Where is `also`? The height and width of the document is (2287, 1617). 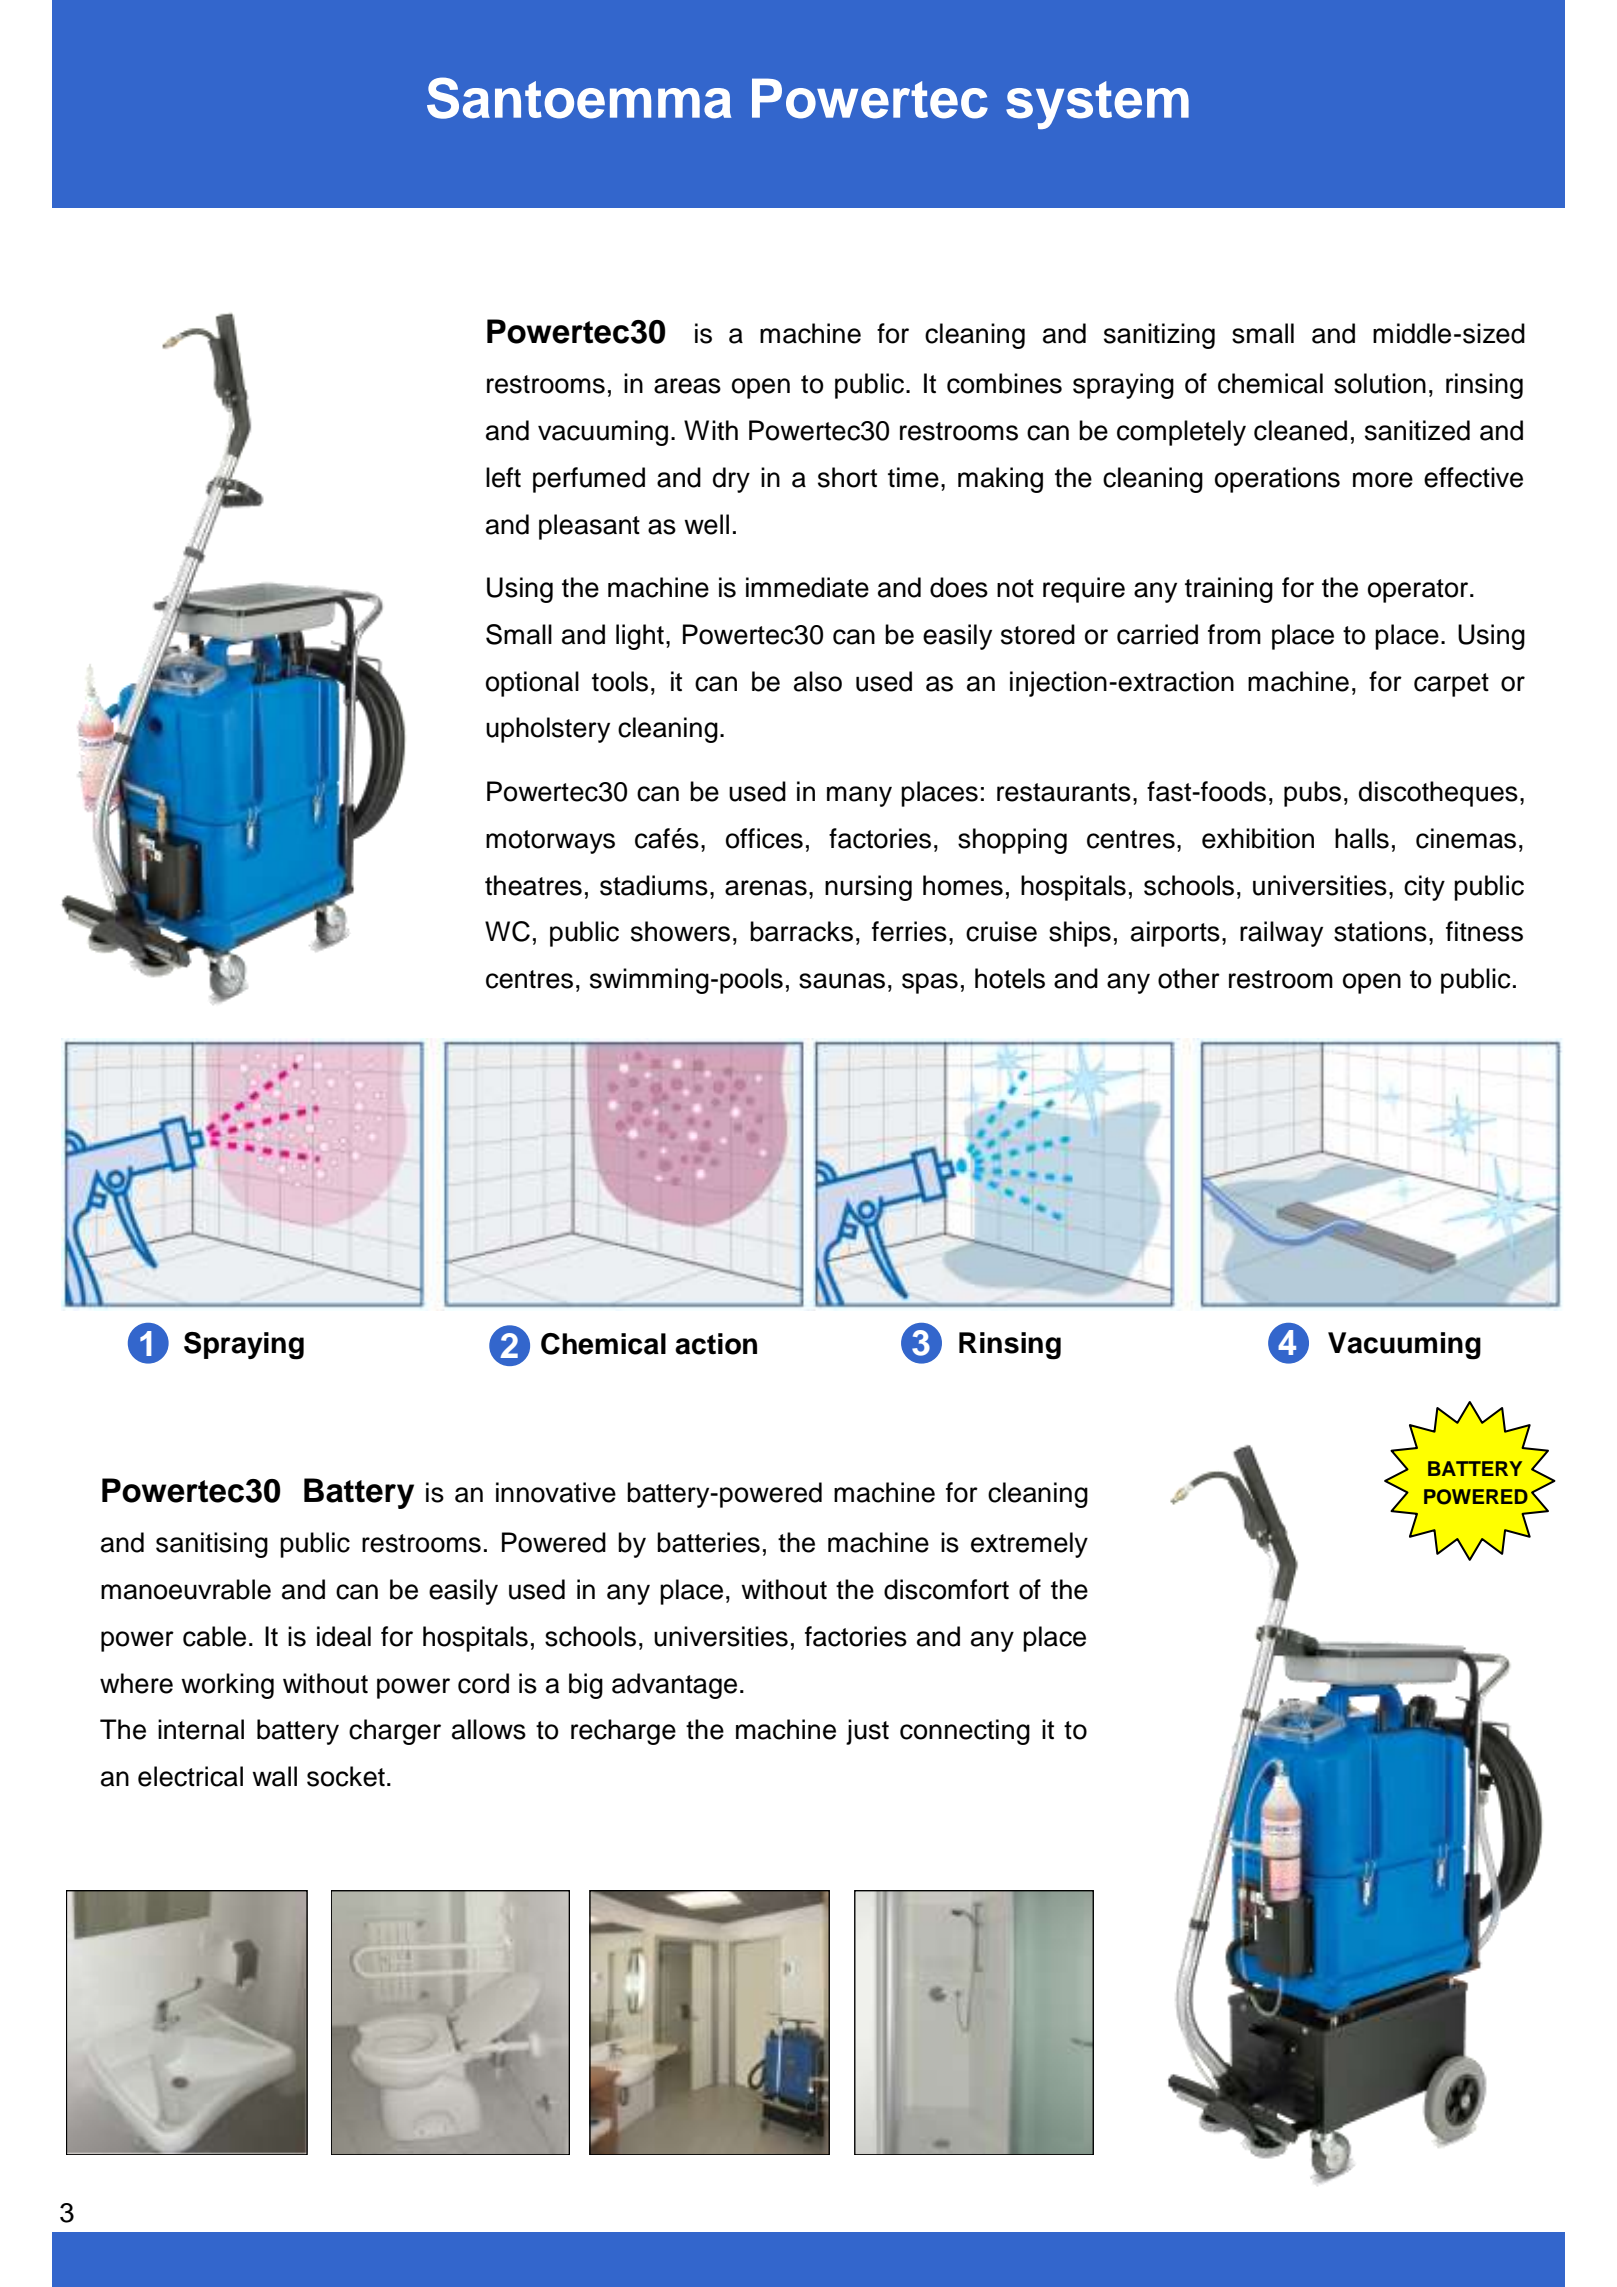 also is located at coordinates (818, 681).
